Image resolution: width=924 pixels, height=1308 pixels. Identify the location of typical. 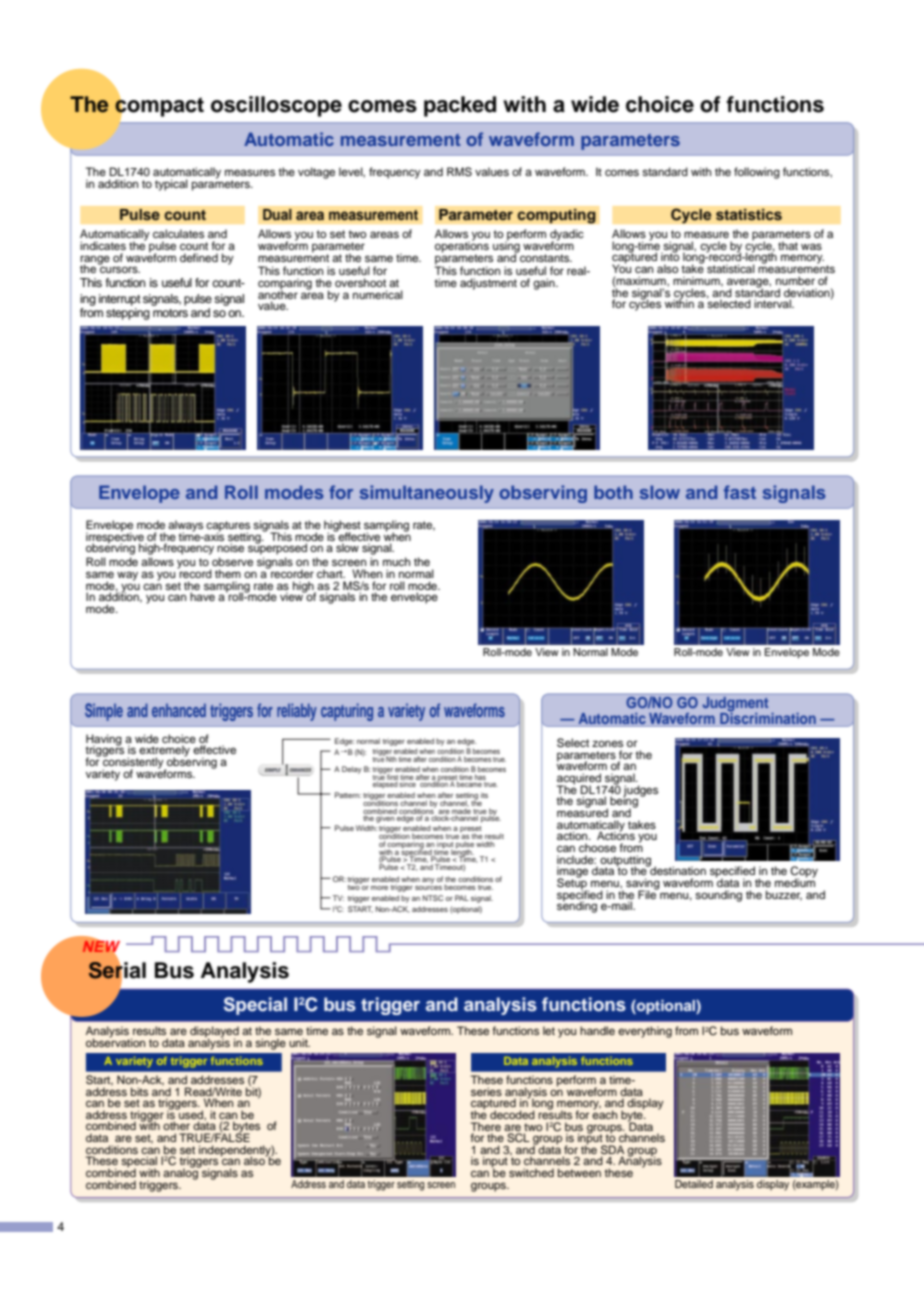
(171, 185).
